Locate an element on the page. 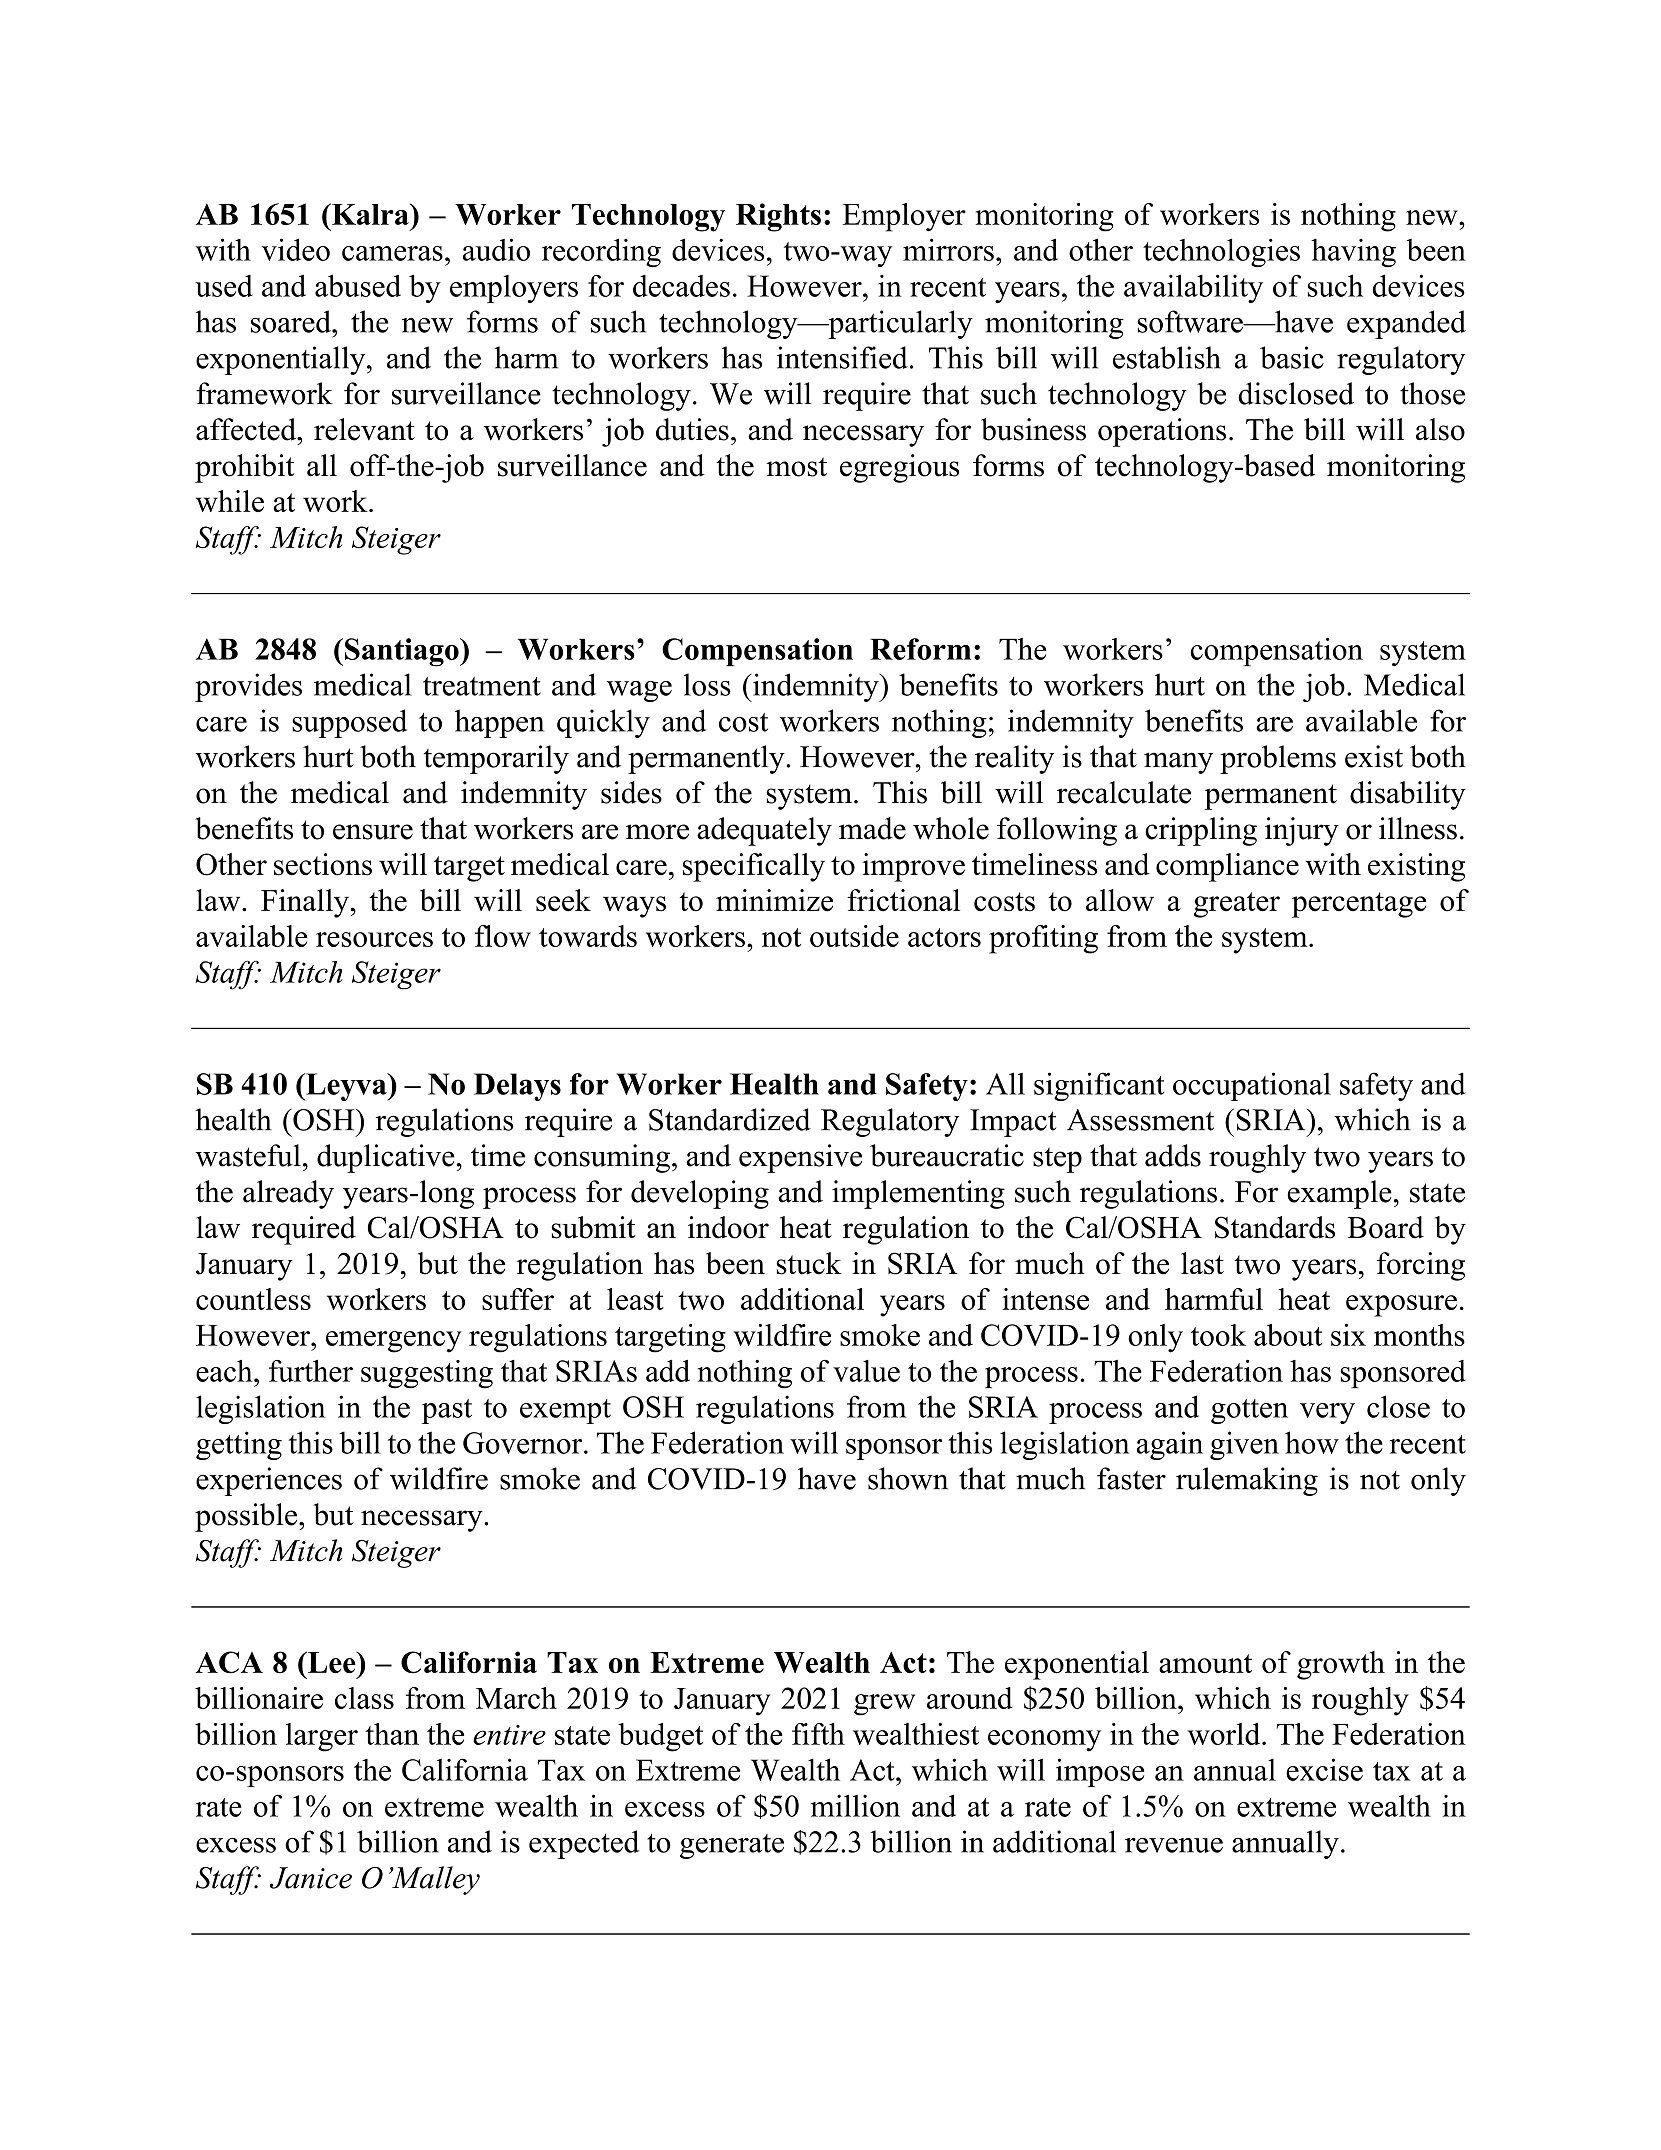  Reform is located at coordinates (920, 649).
